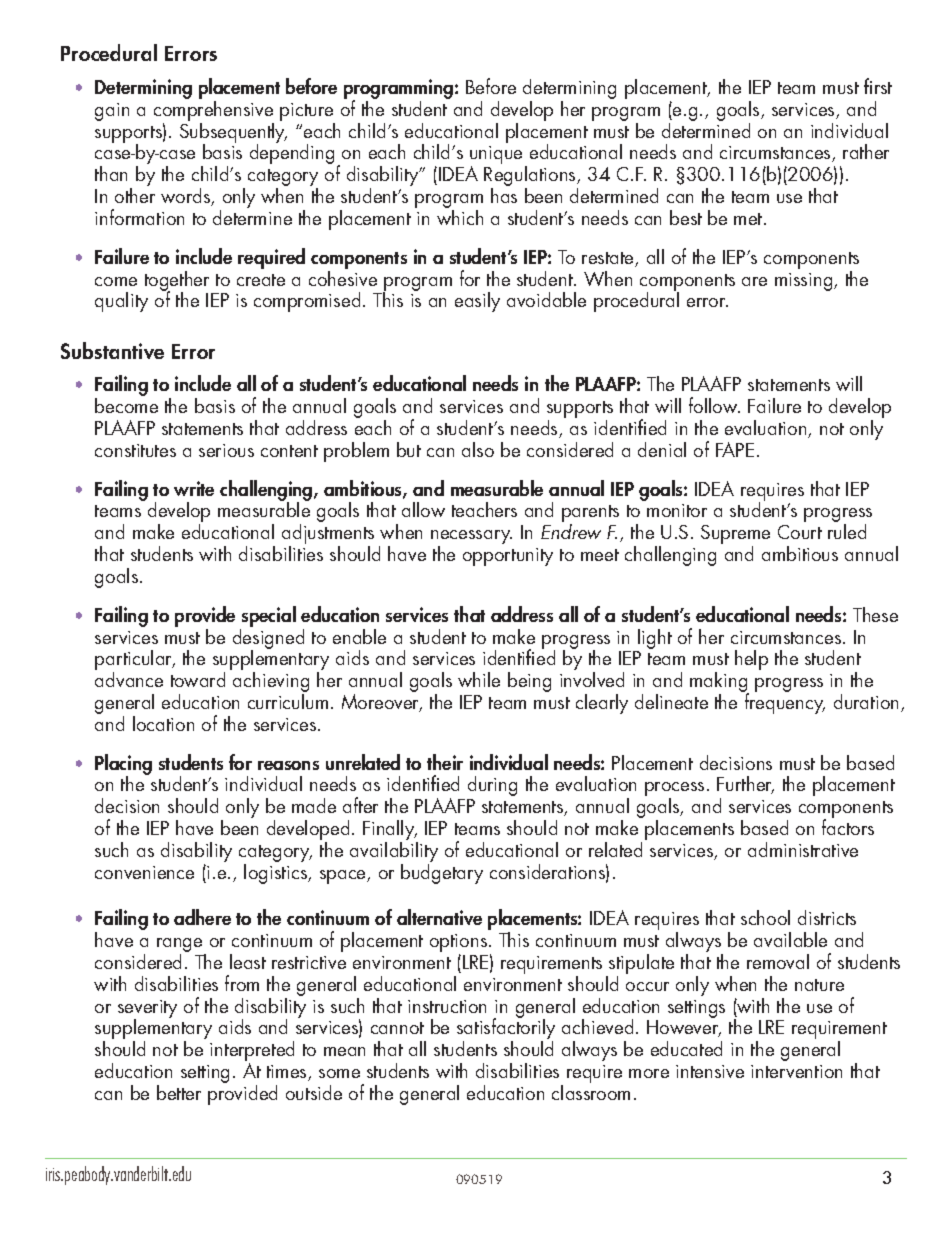  I want to click on also, so click(478, 449).
